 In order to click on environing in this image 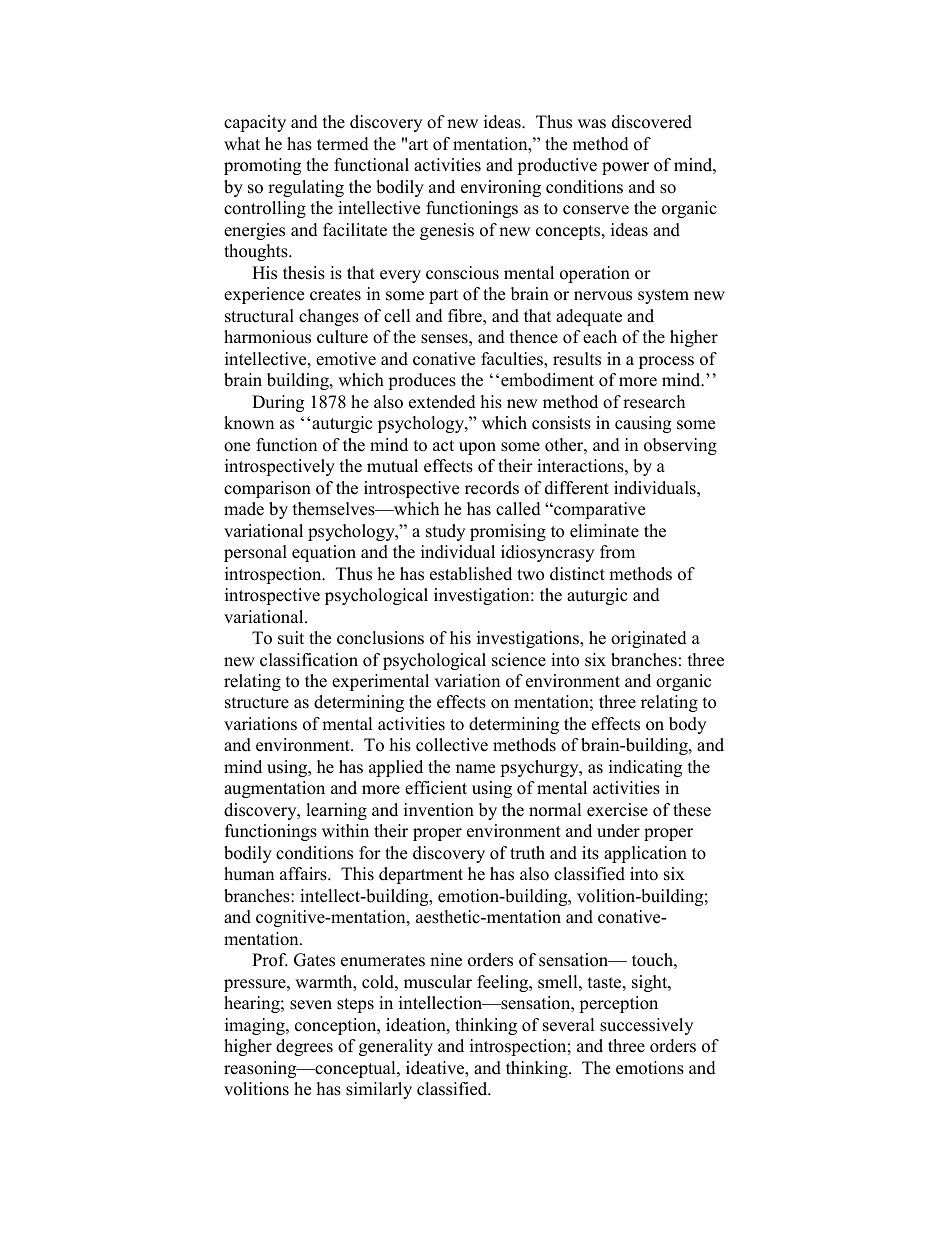, I will do `click(501, 188)`.
